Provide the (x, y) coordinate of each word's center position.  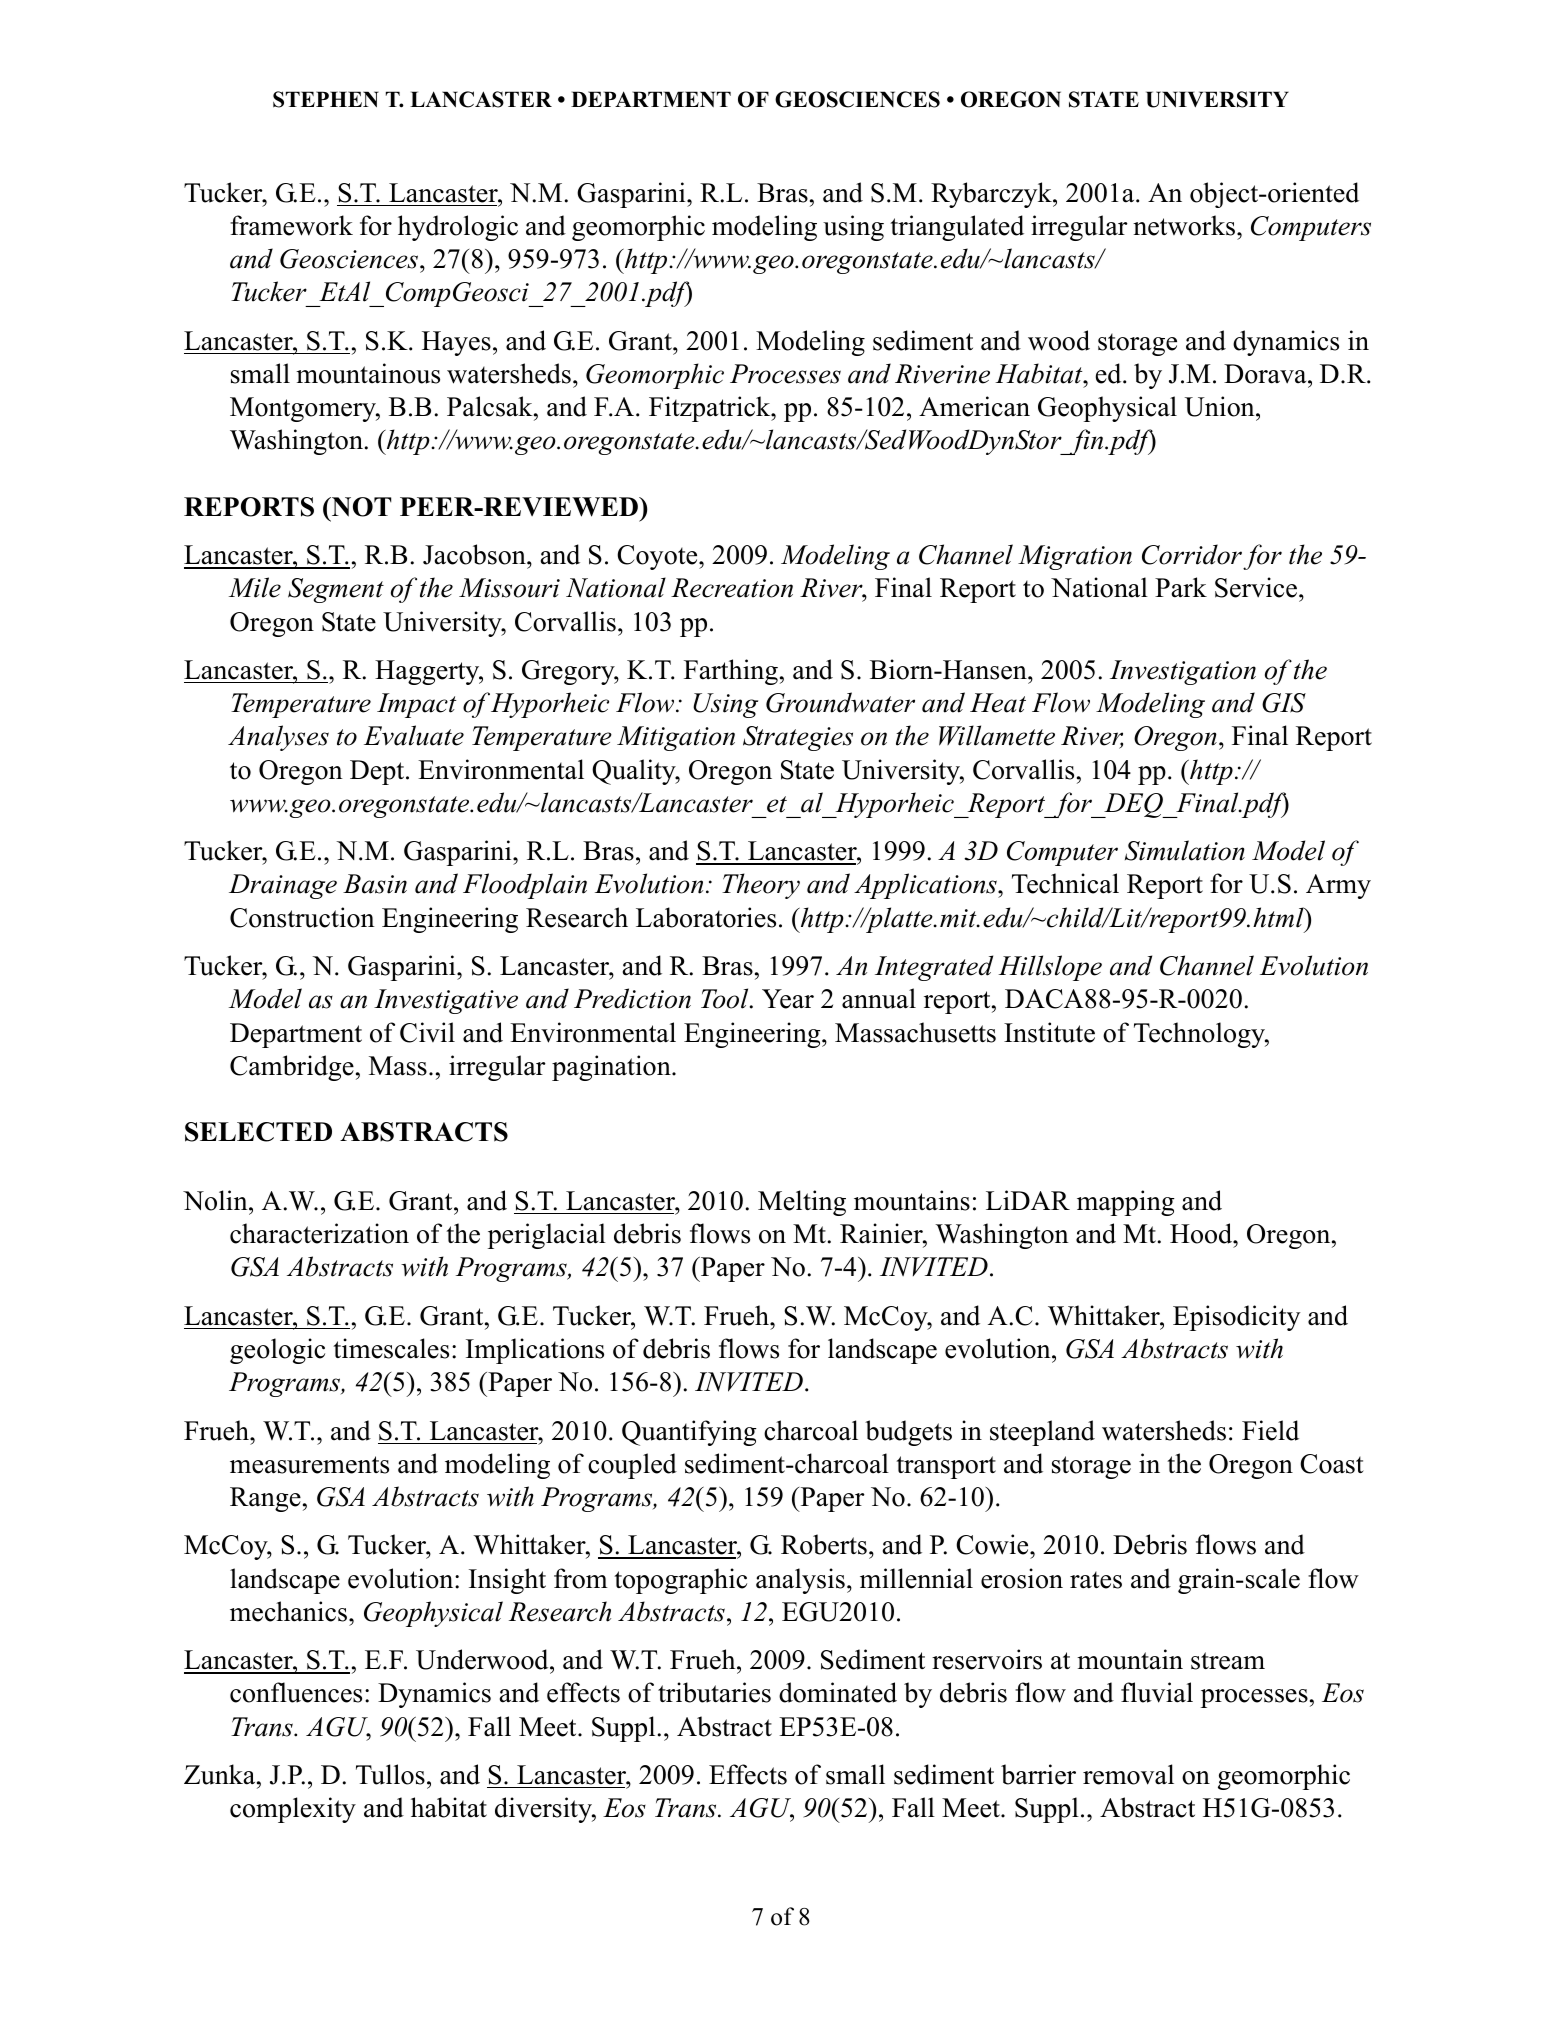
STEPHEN (326, 99)
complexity (293, 1810)
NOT (360, 507)
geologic (277, 1351)
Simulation (1185, 850)
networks (1185, 225)
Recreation (732, 588)
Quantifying (689, 1433)
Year (788, 999)
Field (1270, 1430)
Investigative (446, 1001)
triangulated (957, 228)
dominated (838, 1692)
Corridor (1192, 554)
